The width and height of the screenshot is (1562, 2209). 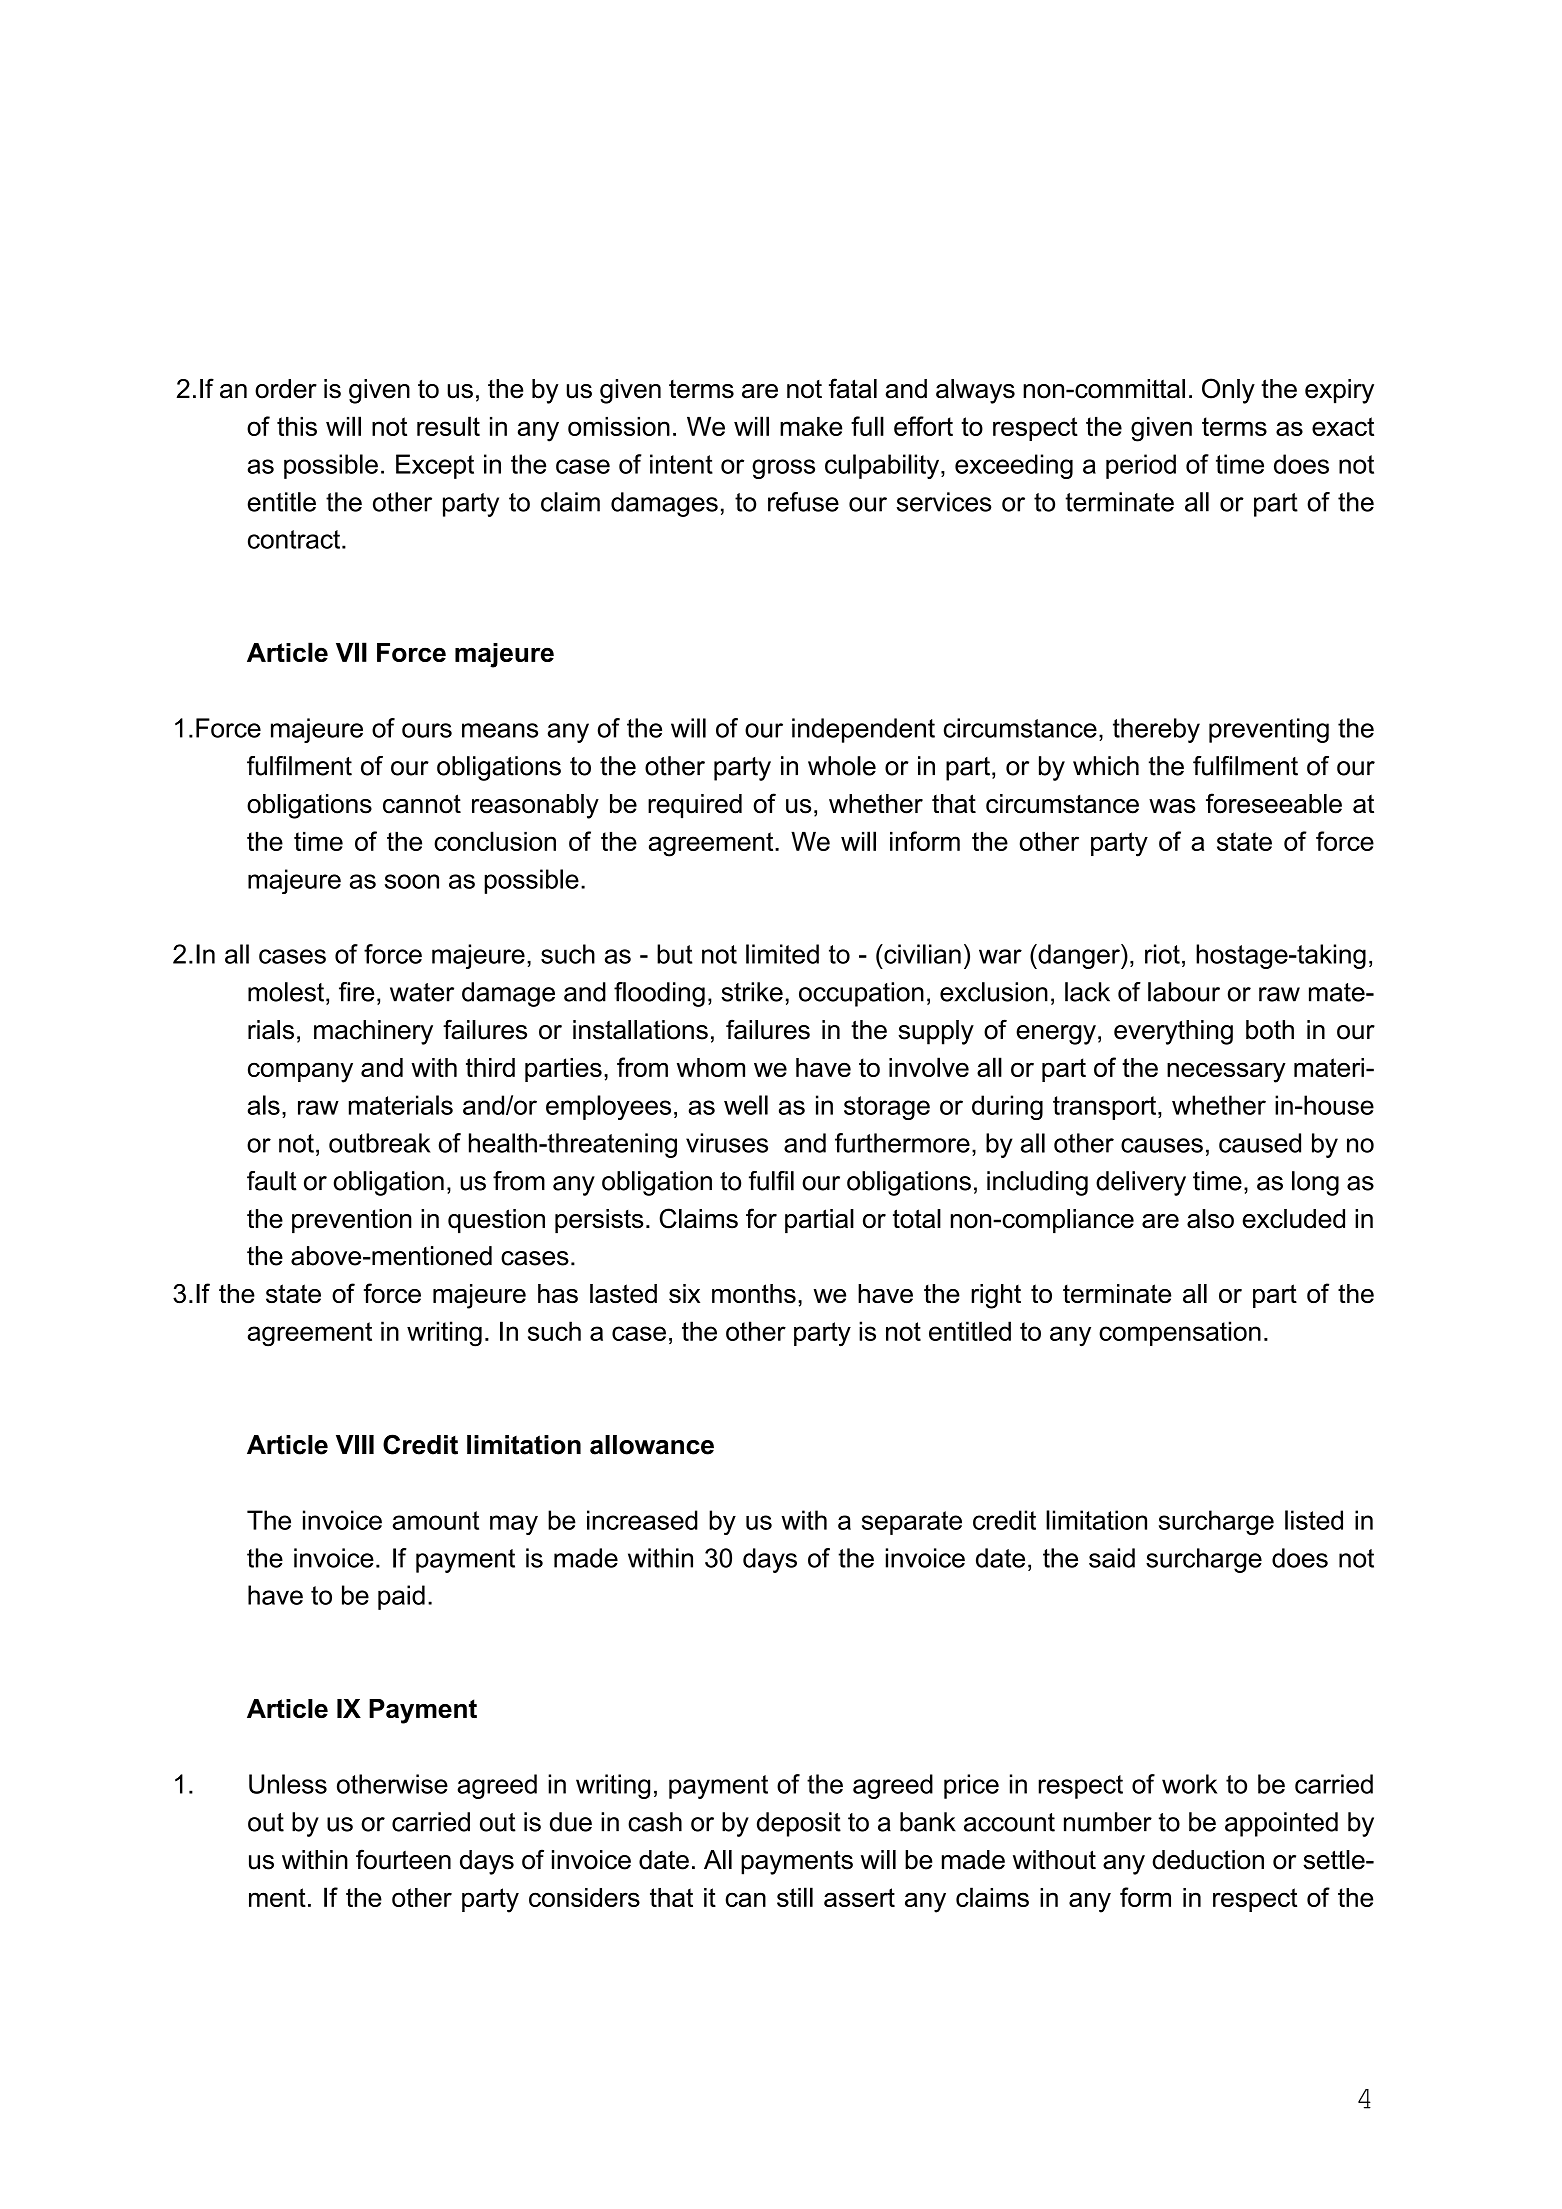 What do you see at coordinates (811, 426) in the screenshot?
I see `make` at bounding box center [811, 426].
